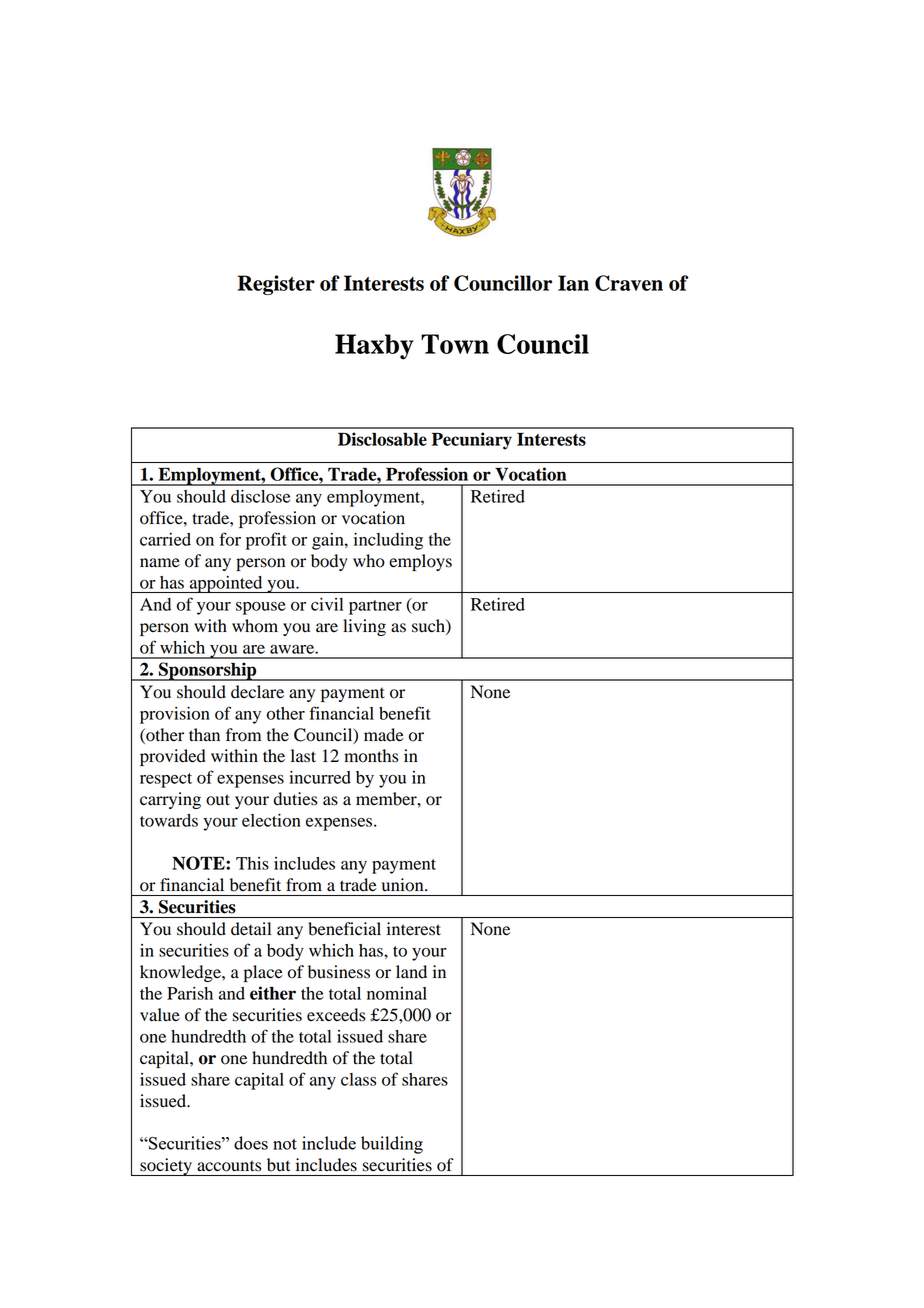 The height and width of the screenshot is (1308, 924). I want to click on union, so click(404, 885).
